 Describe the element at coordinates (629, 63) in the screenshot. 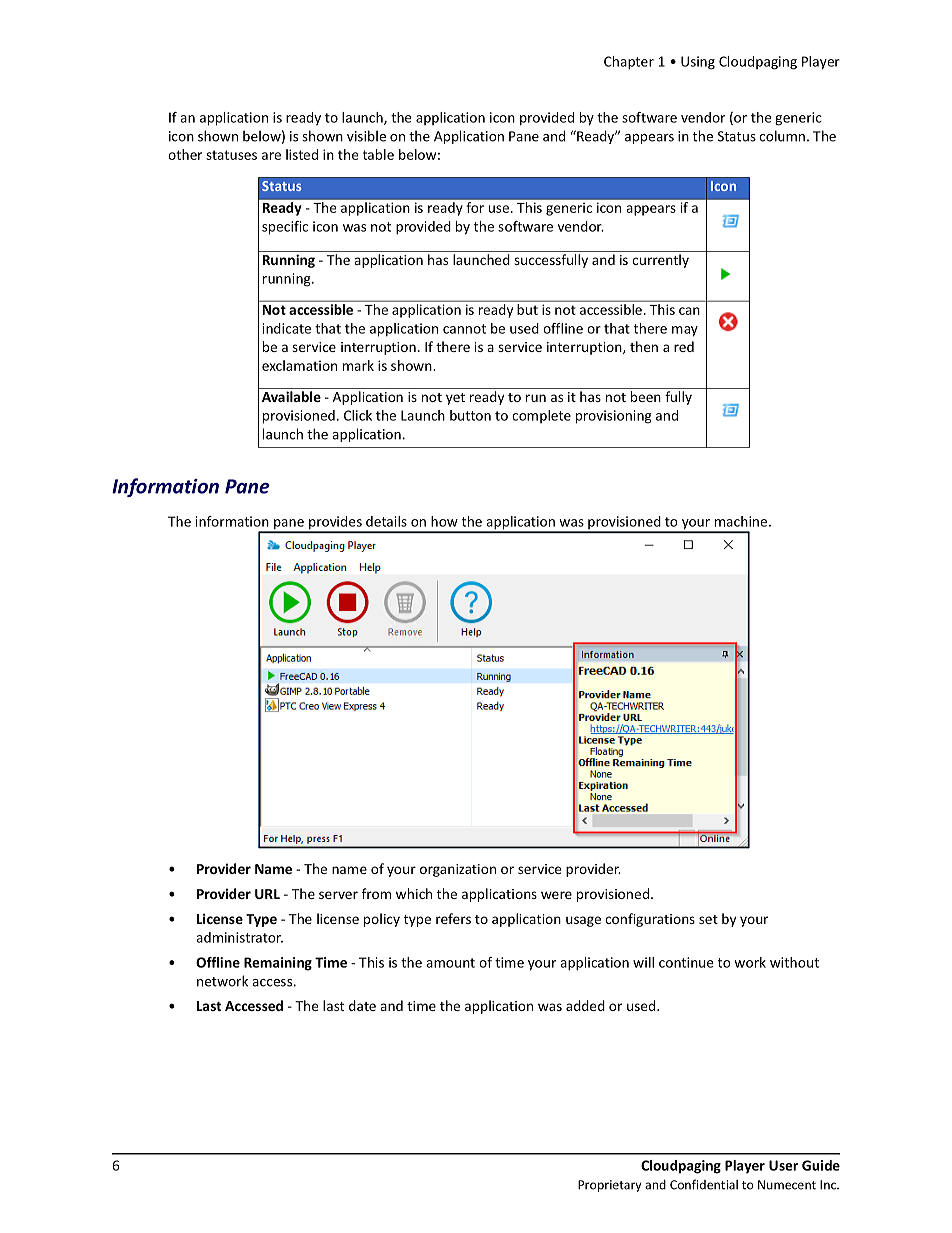

I see `Chapter` at that location.
